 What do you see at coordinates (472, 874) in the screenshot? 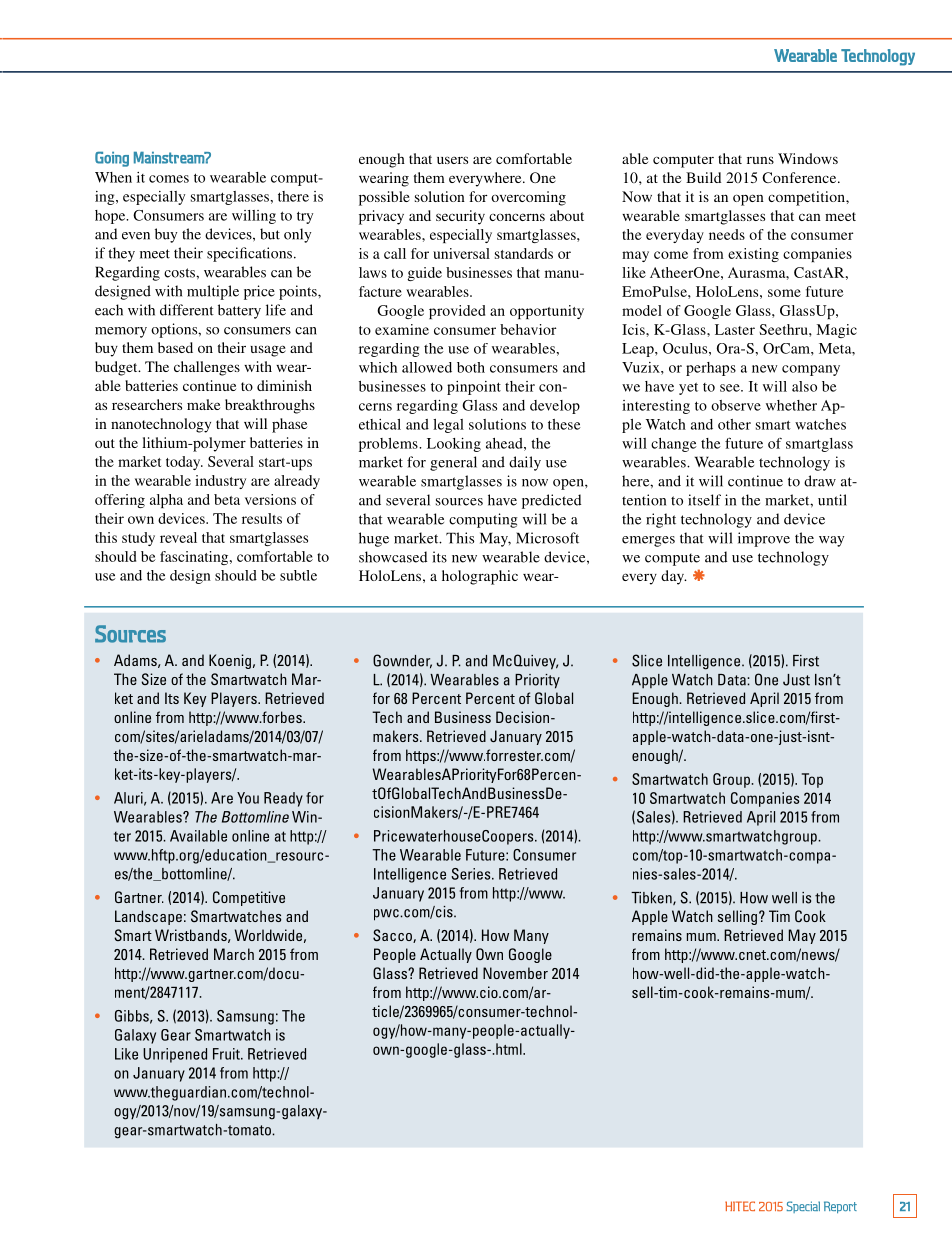
I see `Series` at bounding box center [472, 874].
